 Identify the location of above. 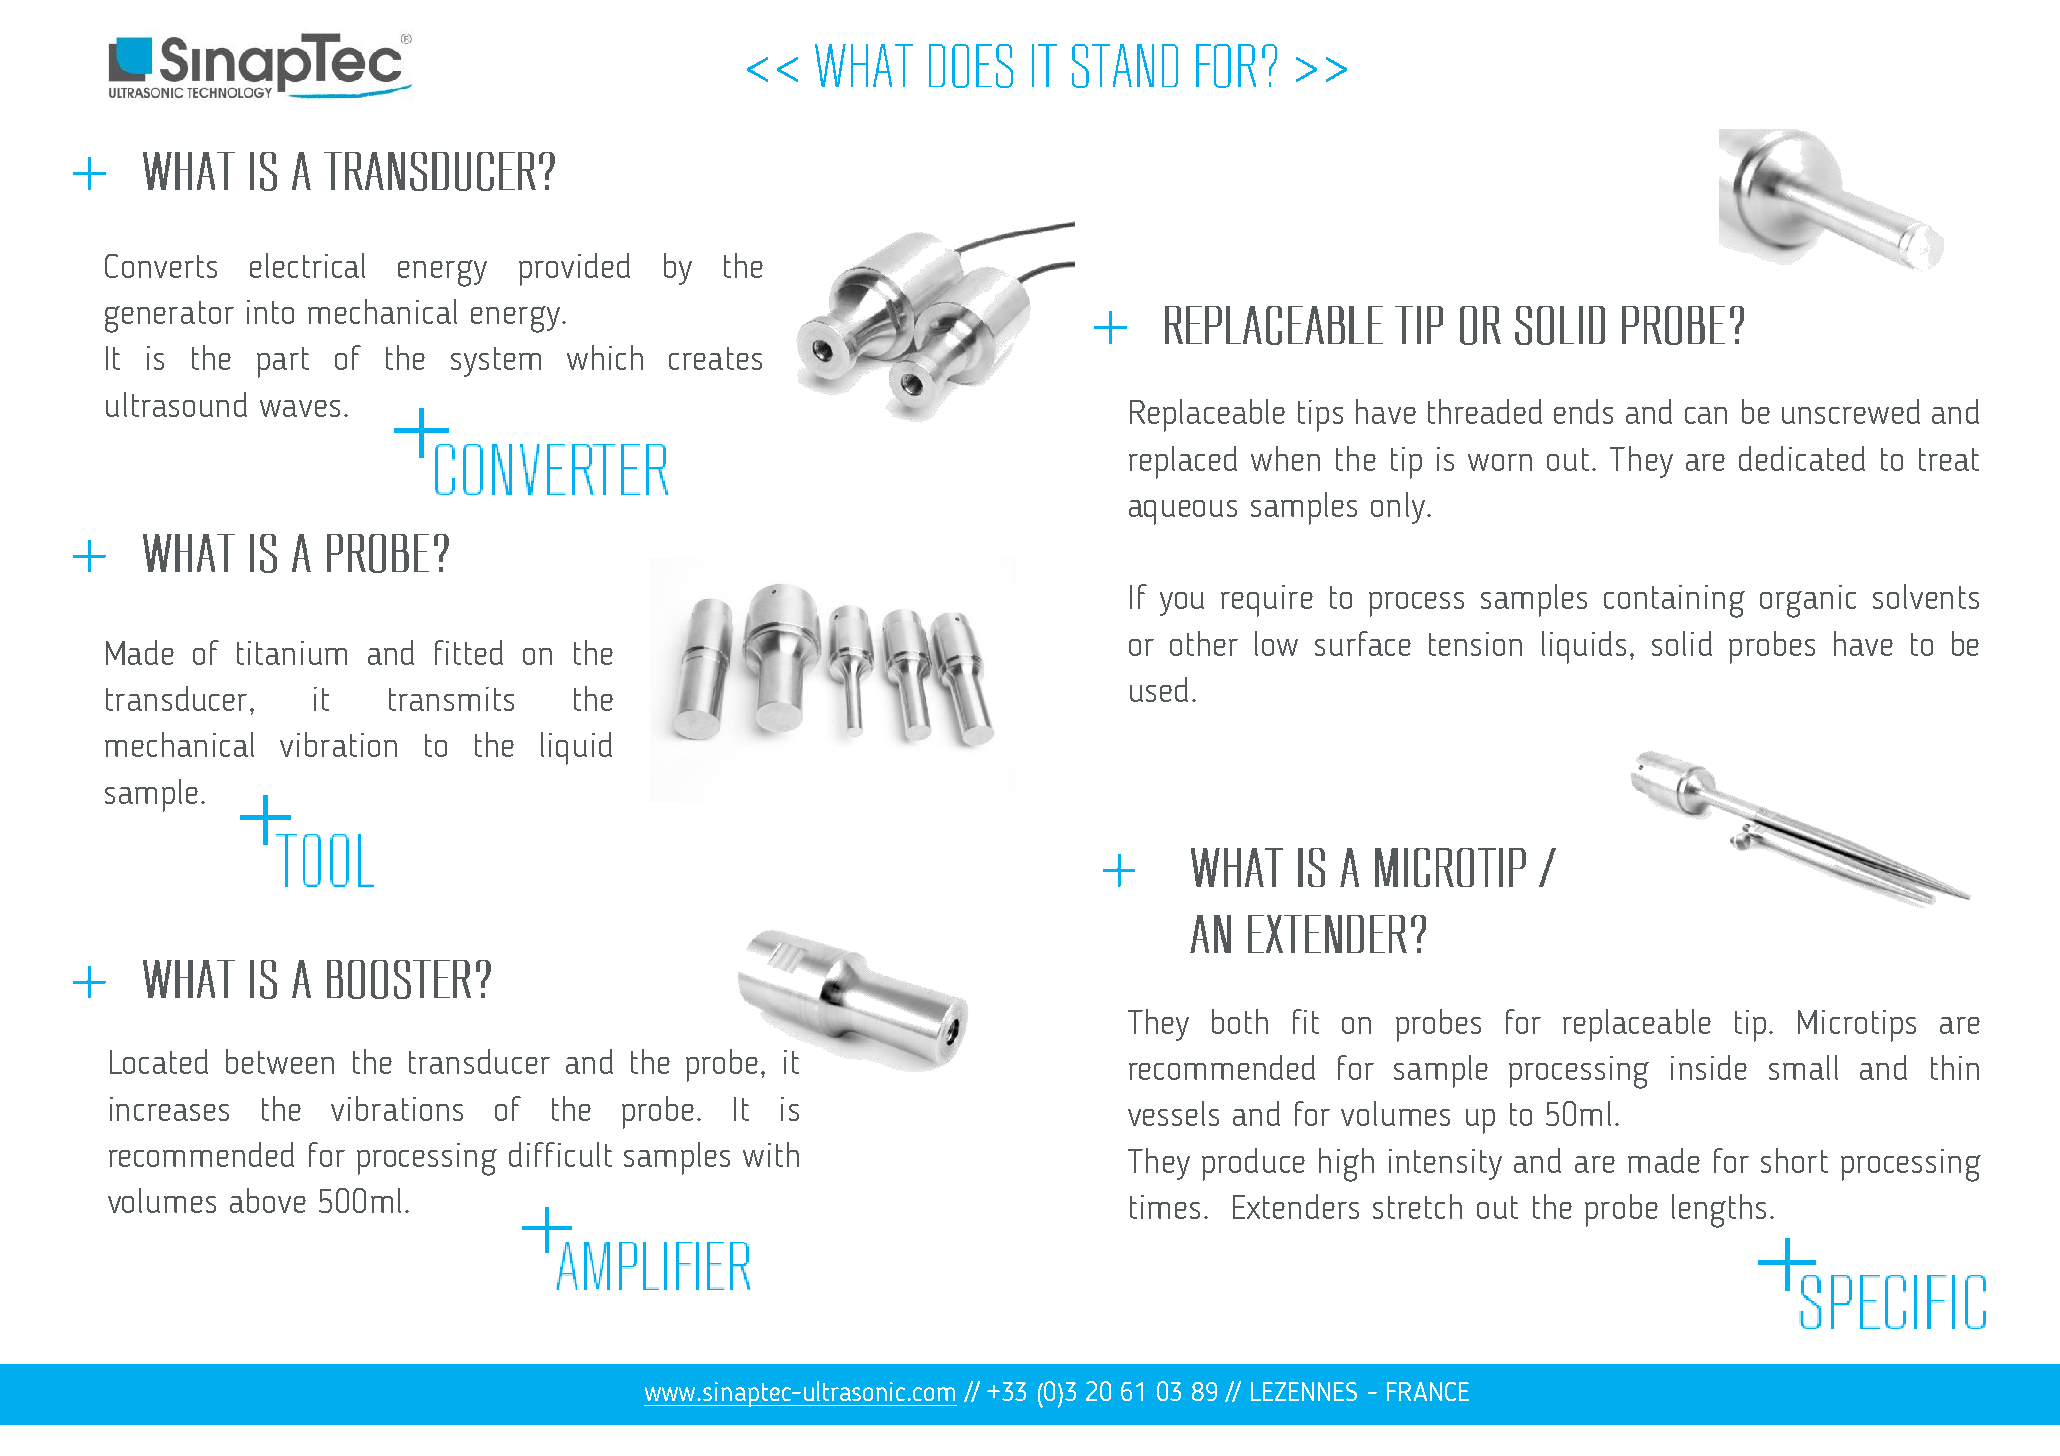
(268, 1200).
